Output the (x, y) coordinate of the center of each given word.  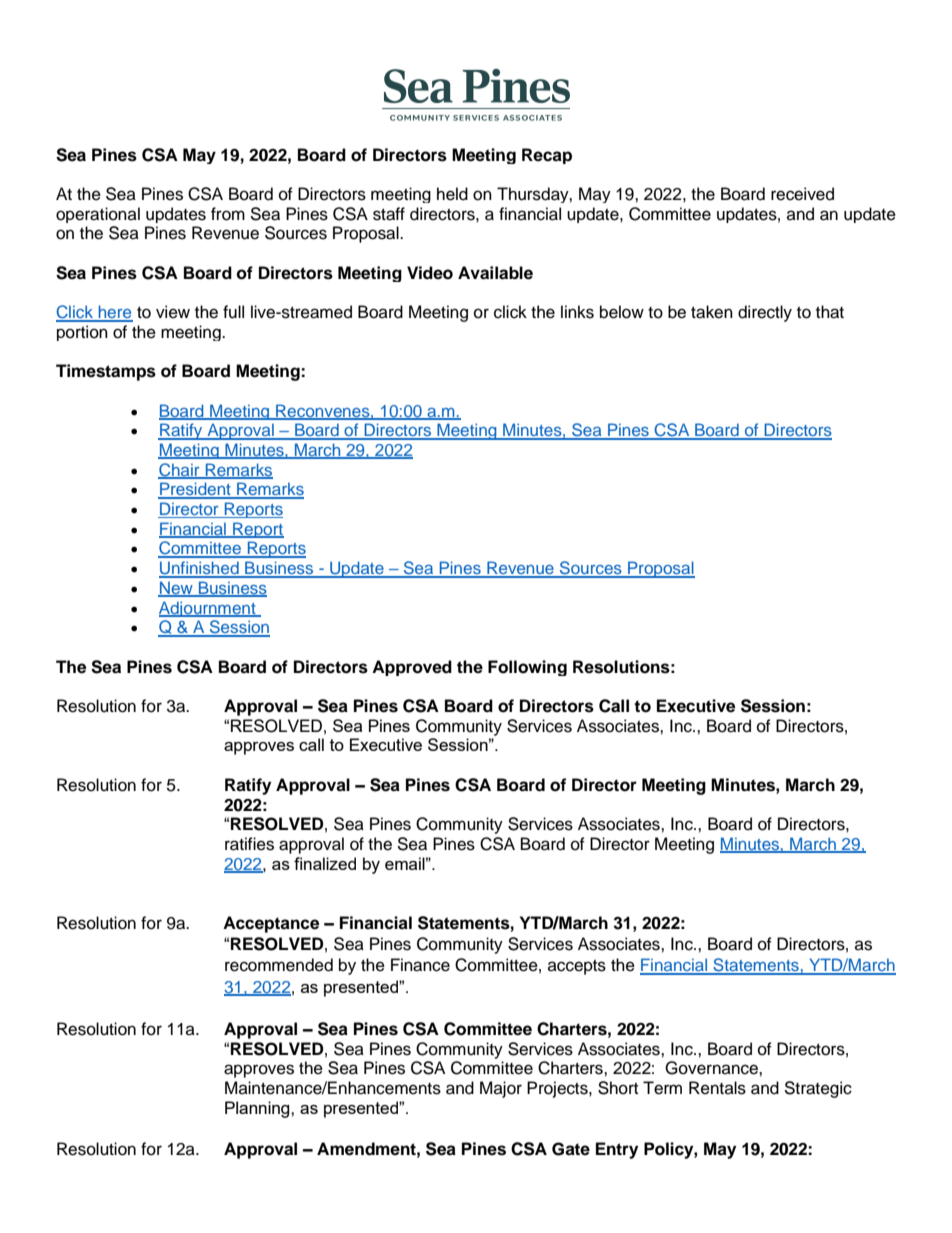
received (802, 194)
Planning (258, 1109)
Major (501, 1089)
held (452, 194)
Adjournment (208, 609)
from (228, 214)
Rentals (717, 1088)
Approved (412, 668)
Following (527, 668)
